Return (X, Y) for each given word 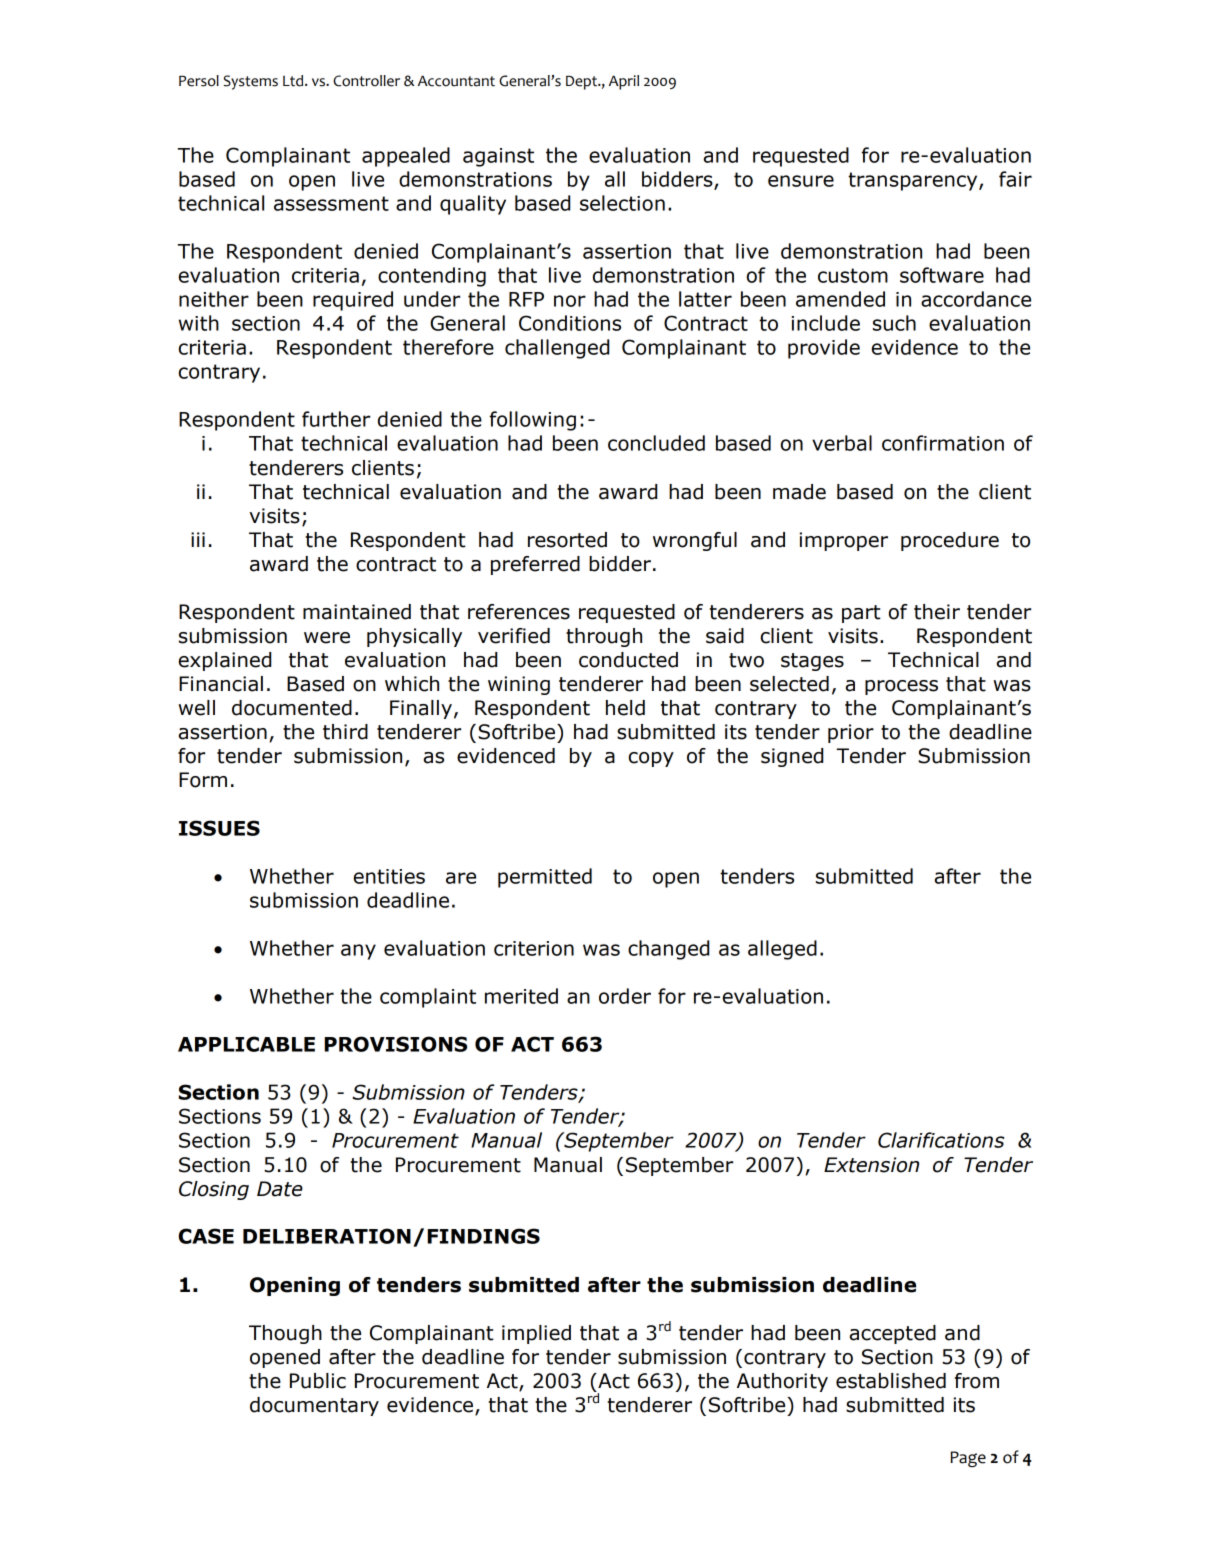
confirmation (943, 443)
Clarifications (941, 1140)
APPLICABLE (246, 1044)
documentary (314, 1406)
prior (851, 733)
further (336, 419)
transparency (914, 181)
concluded (656, 443)
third (345, 732)
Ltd (294, 81)
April (624, 82)
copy (651, 759)
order (625, 996)
